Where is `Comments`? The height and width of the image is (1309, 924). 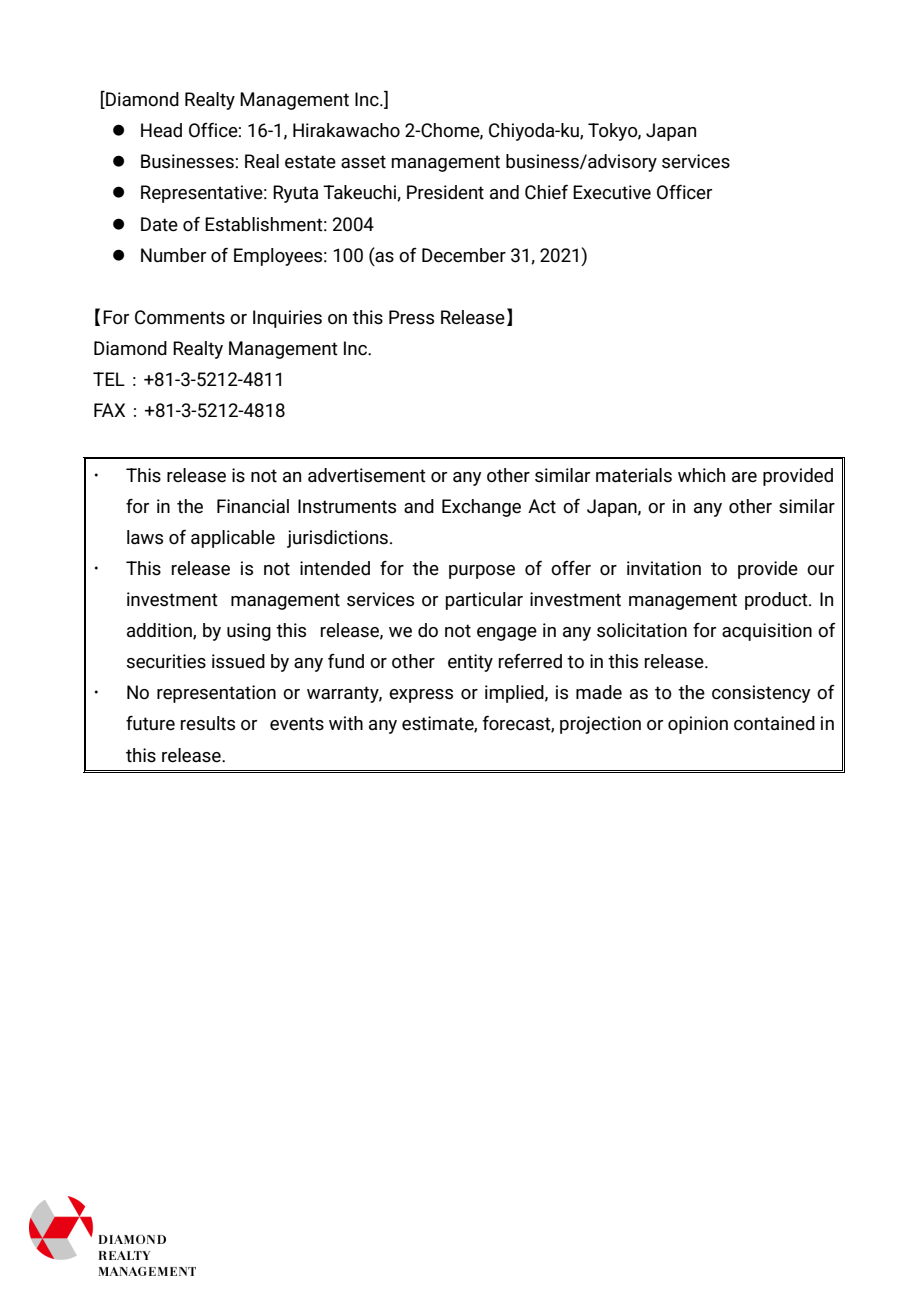 Comments is located at coordinates (180, 317).
